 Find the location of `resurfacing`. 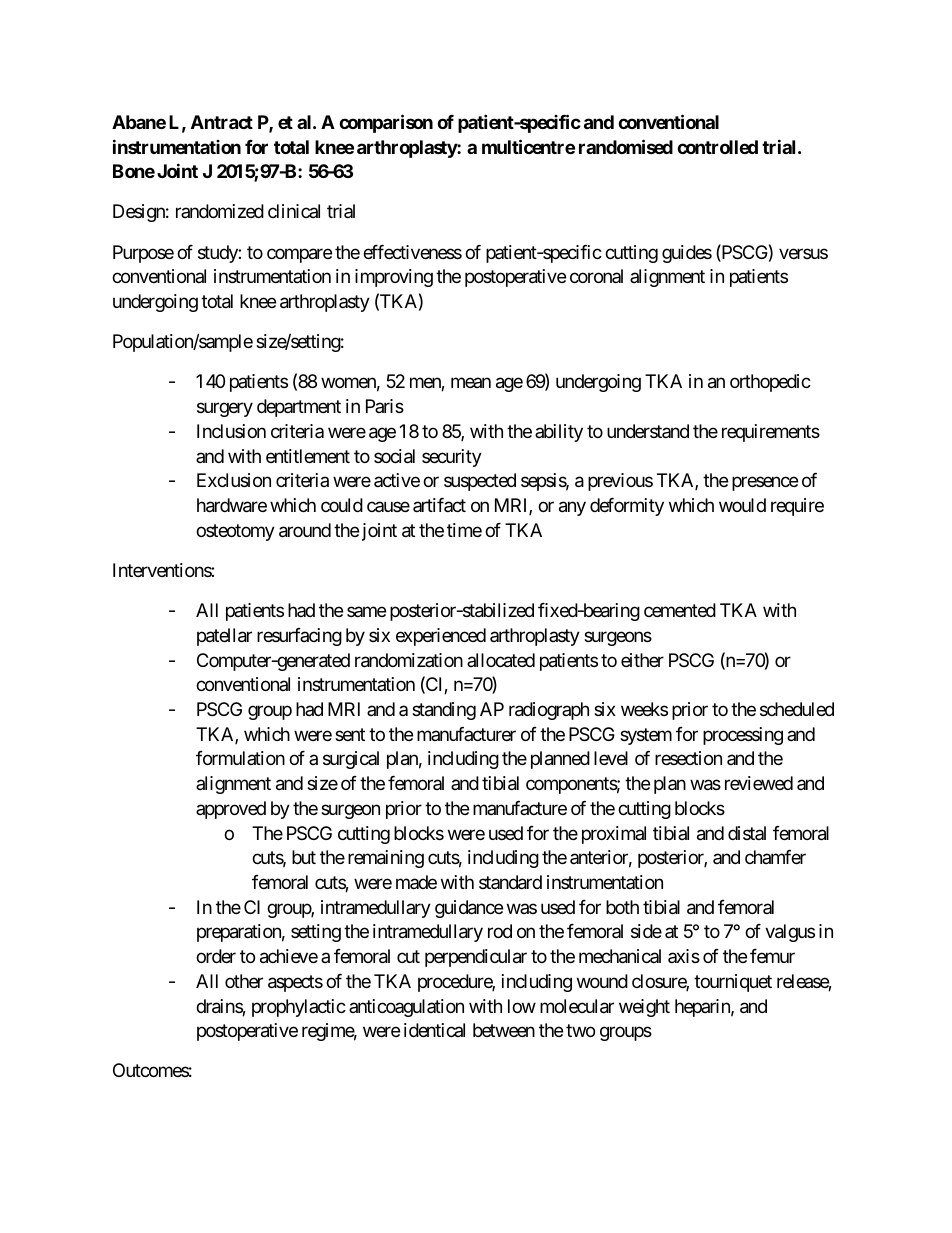

resurfacing is located at coordinates (299, 637).
